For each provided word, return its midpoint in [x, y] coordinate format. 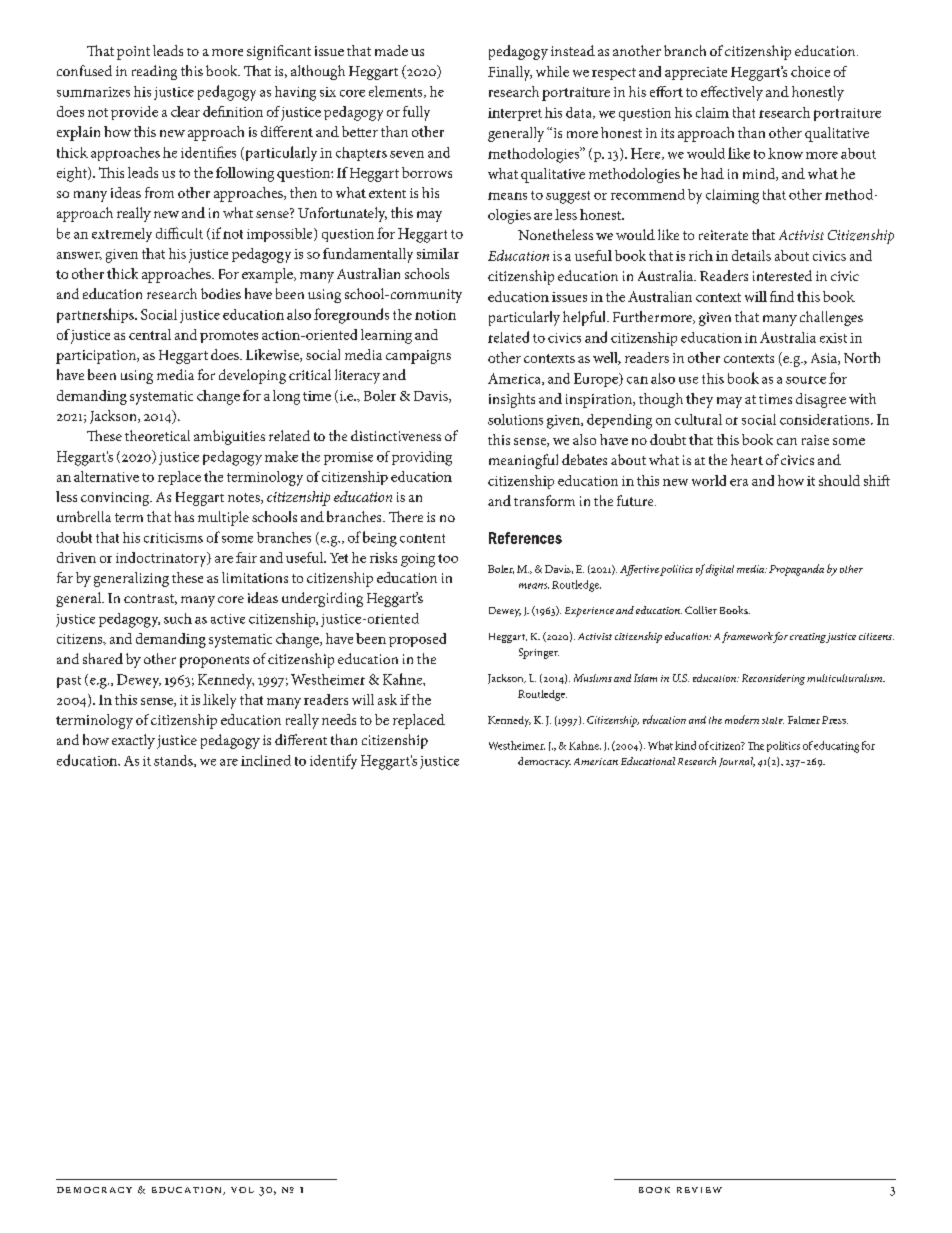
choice [810, 71]
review [699, 1190]
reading [154, 72]
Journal [737, 762]
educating [836, 747]
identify [333, 761]
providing [422, 458]
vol [242, 1190]
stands [174, 761]
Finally [510, 73]
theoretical [157, 435]
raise [815, 440]
